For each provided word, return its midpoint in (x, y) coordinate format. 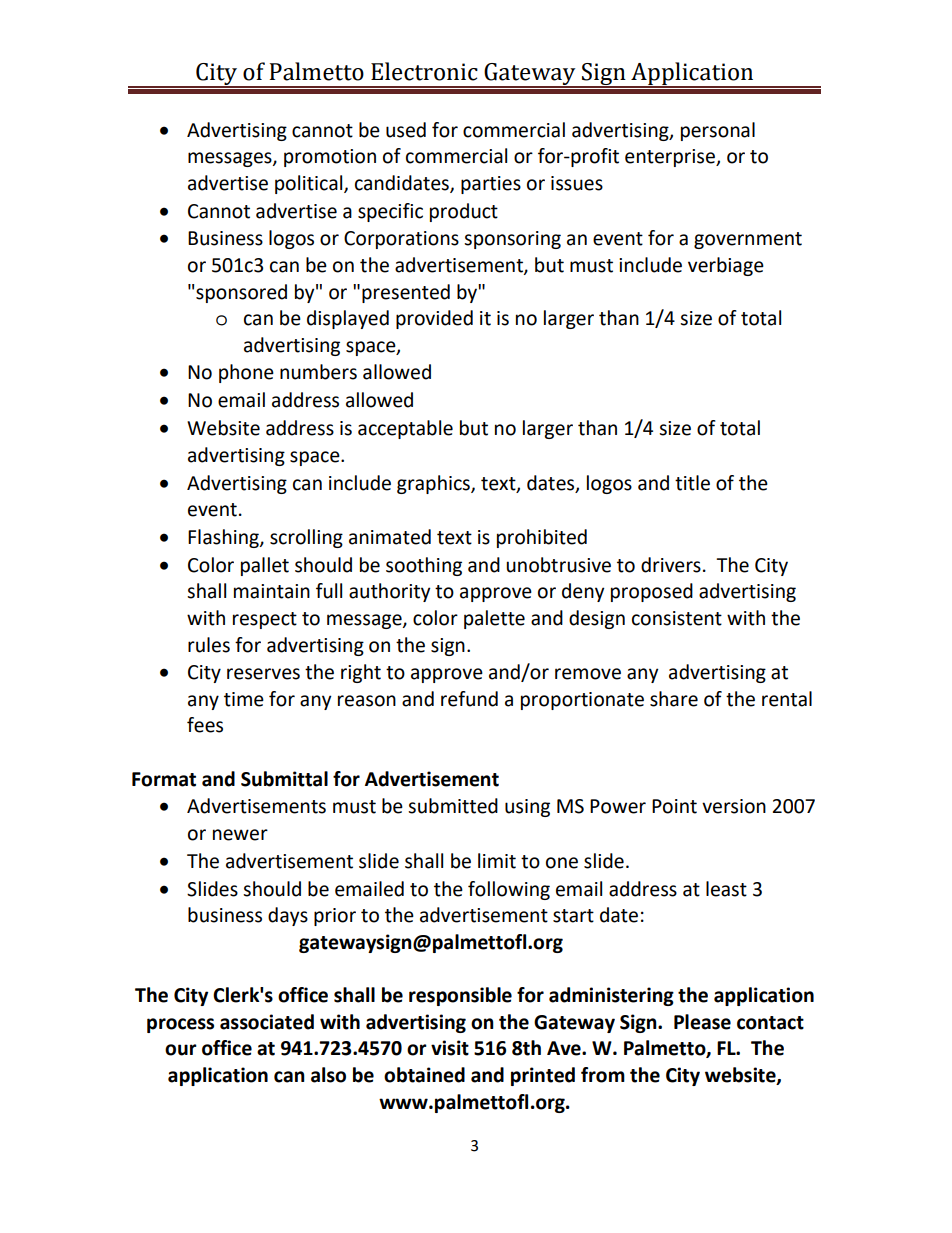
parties (491, 185)
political (310, 184)
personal (718, 131)
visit (450, 1048)
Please (702, 1022)
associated (267, 1022)
